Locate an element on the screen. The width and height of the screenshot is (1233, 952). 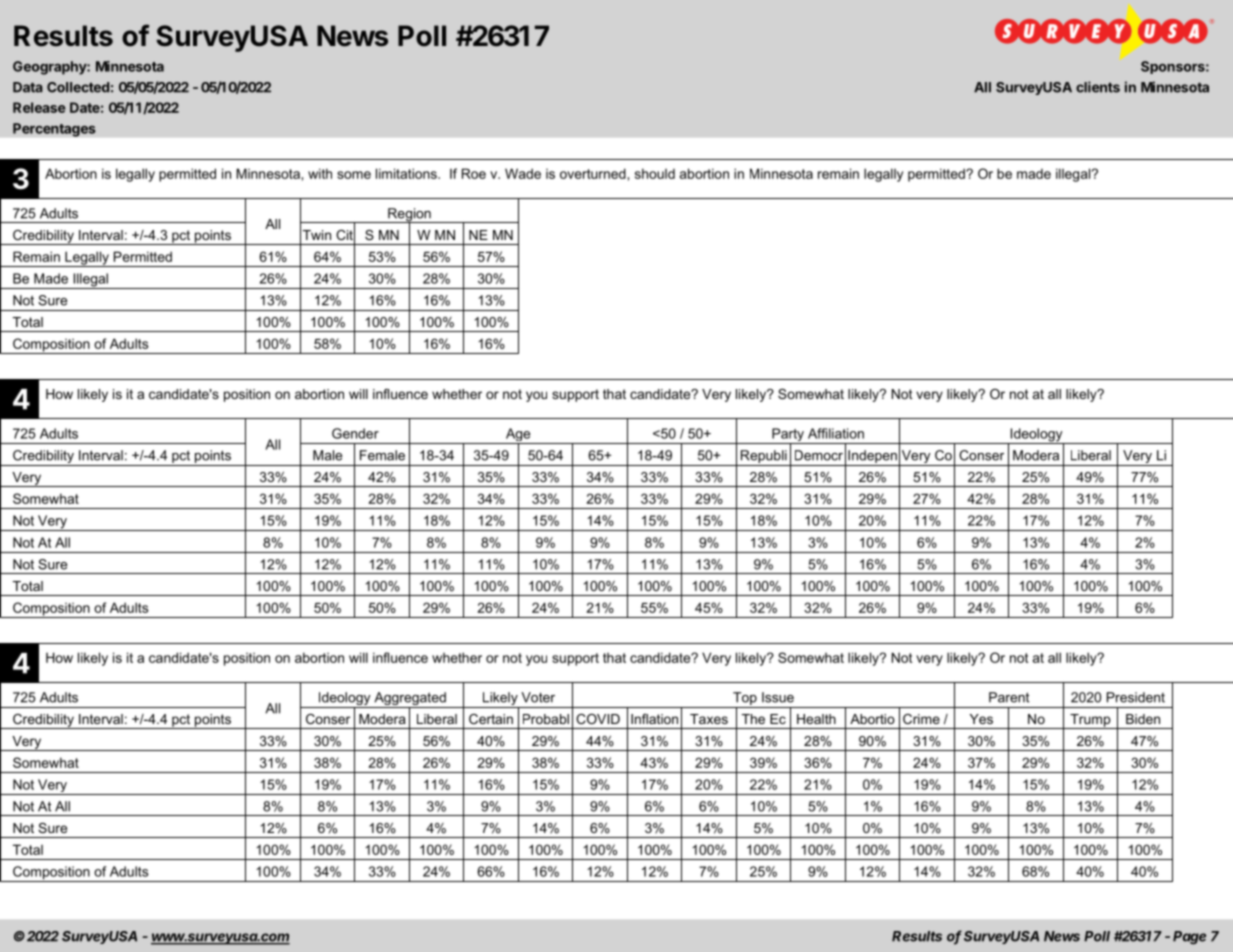
Region is located at coordinates (409, 216).
